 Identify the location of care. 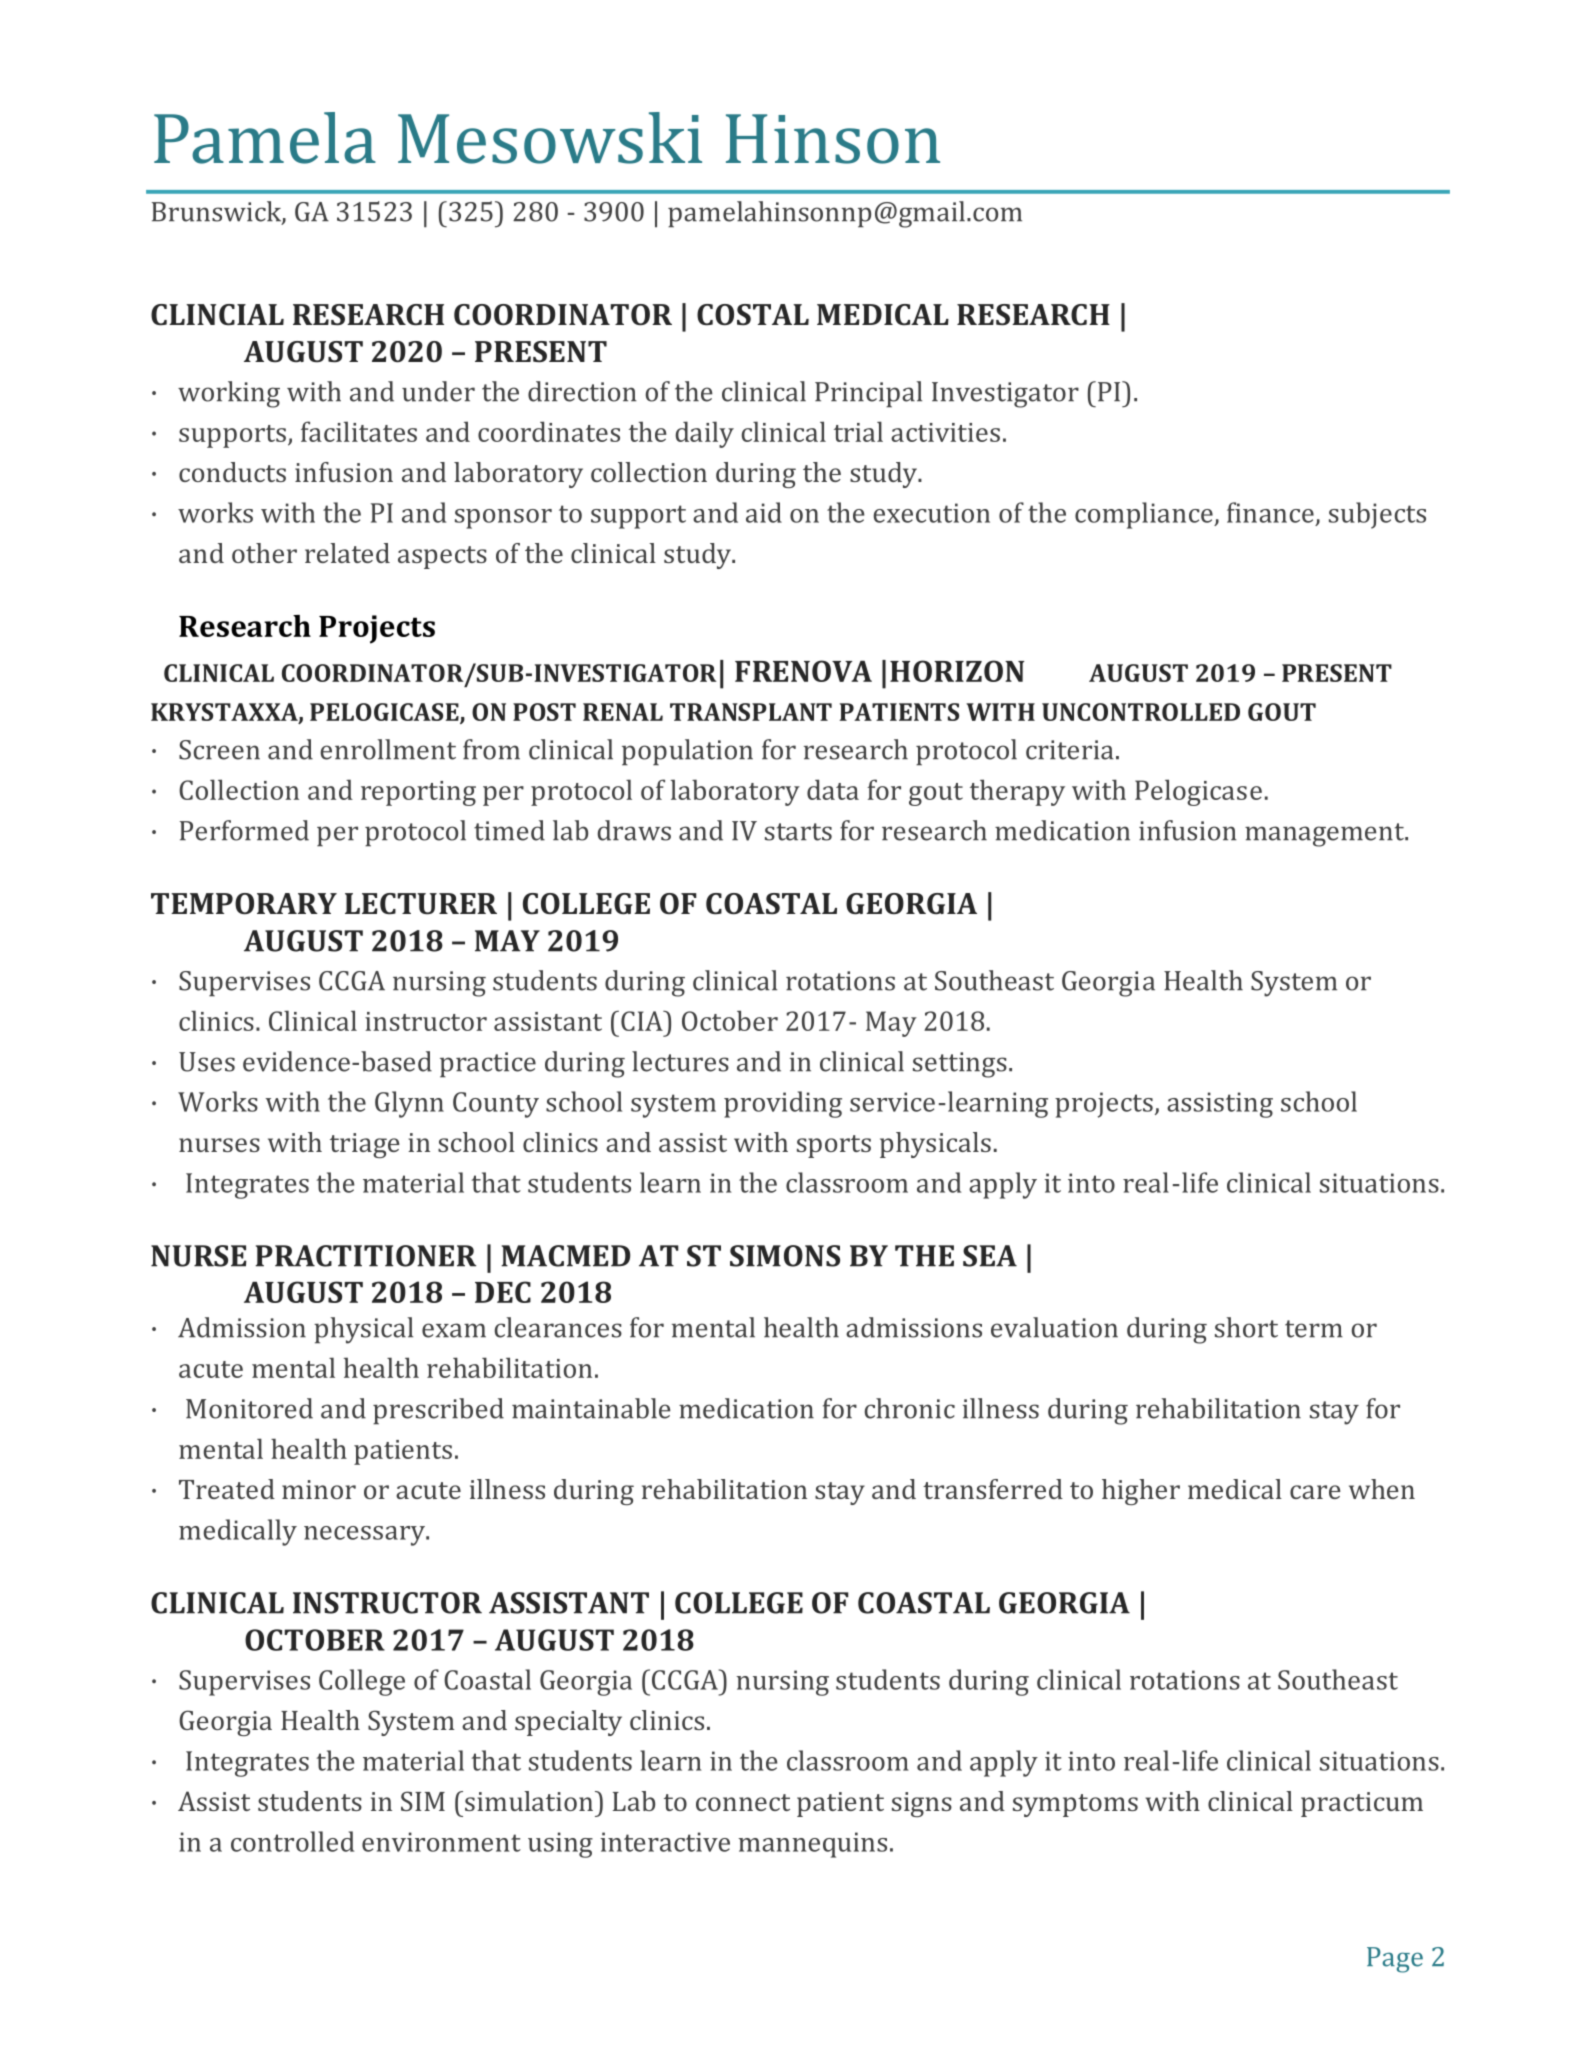
(1315, 1492).
